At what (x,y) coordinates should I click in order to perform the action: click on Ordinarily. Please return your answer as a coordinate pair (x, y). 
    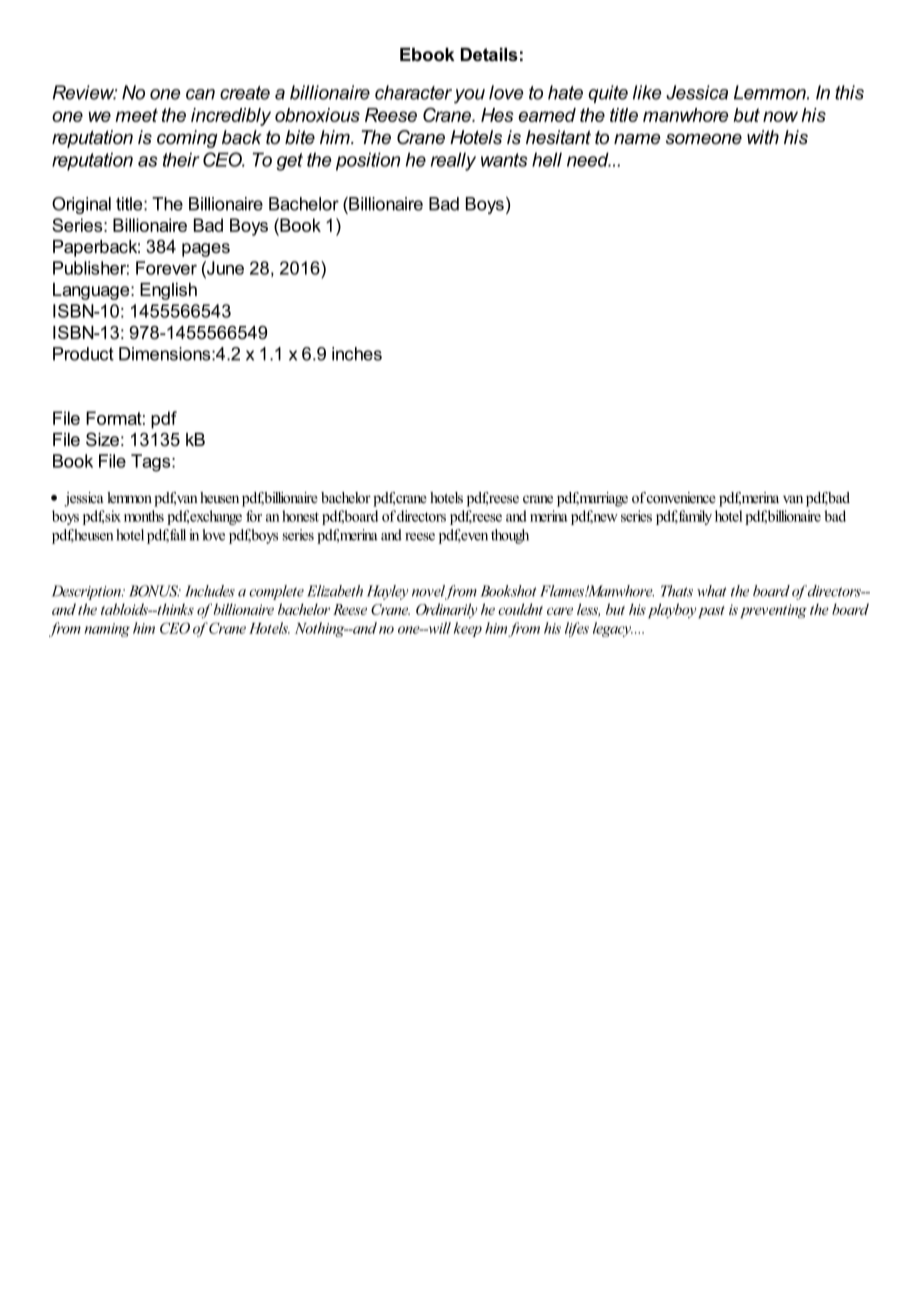
    Looking at the image, I should click on (446, 610).
